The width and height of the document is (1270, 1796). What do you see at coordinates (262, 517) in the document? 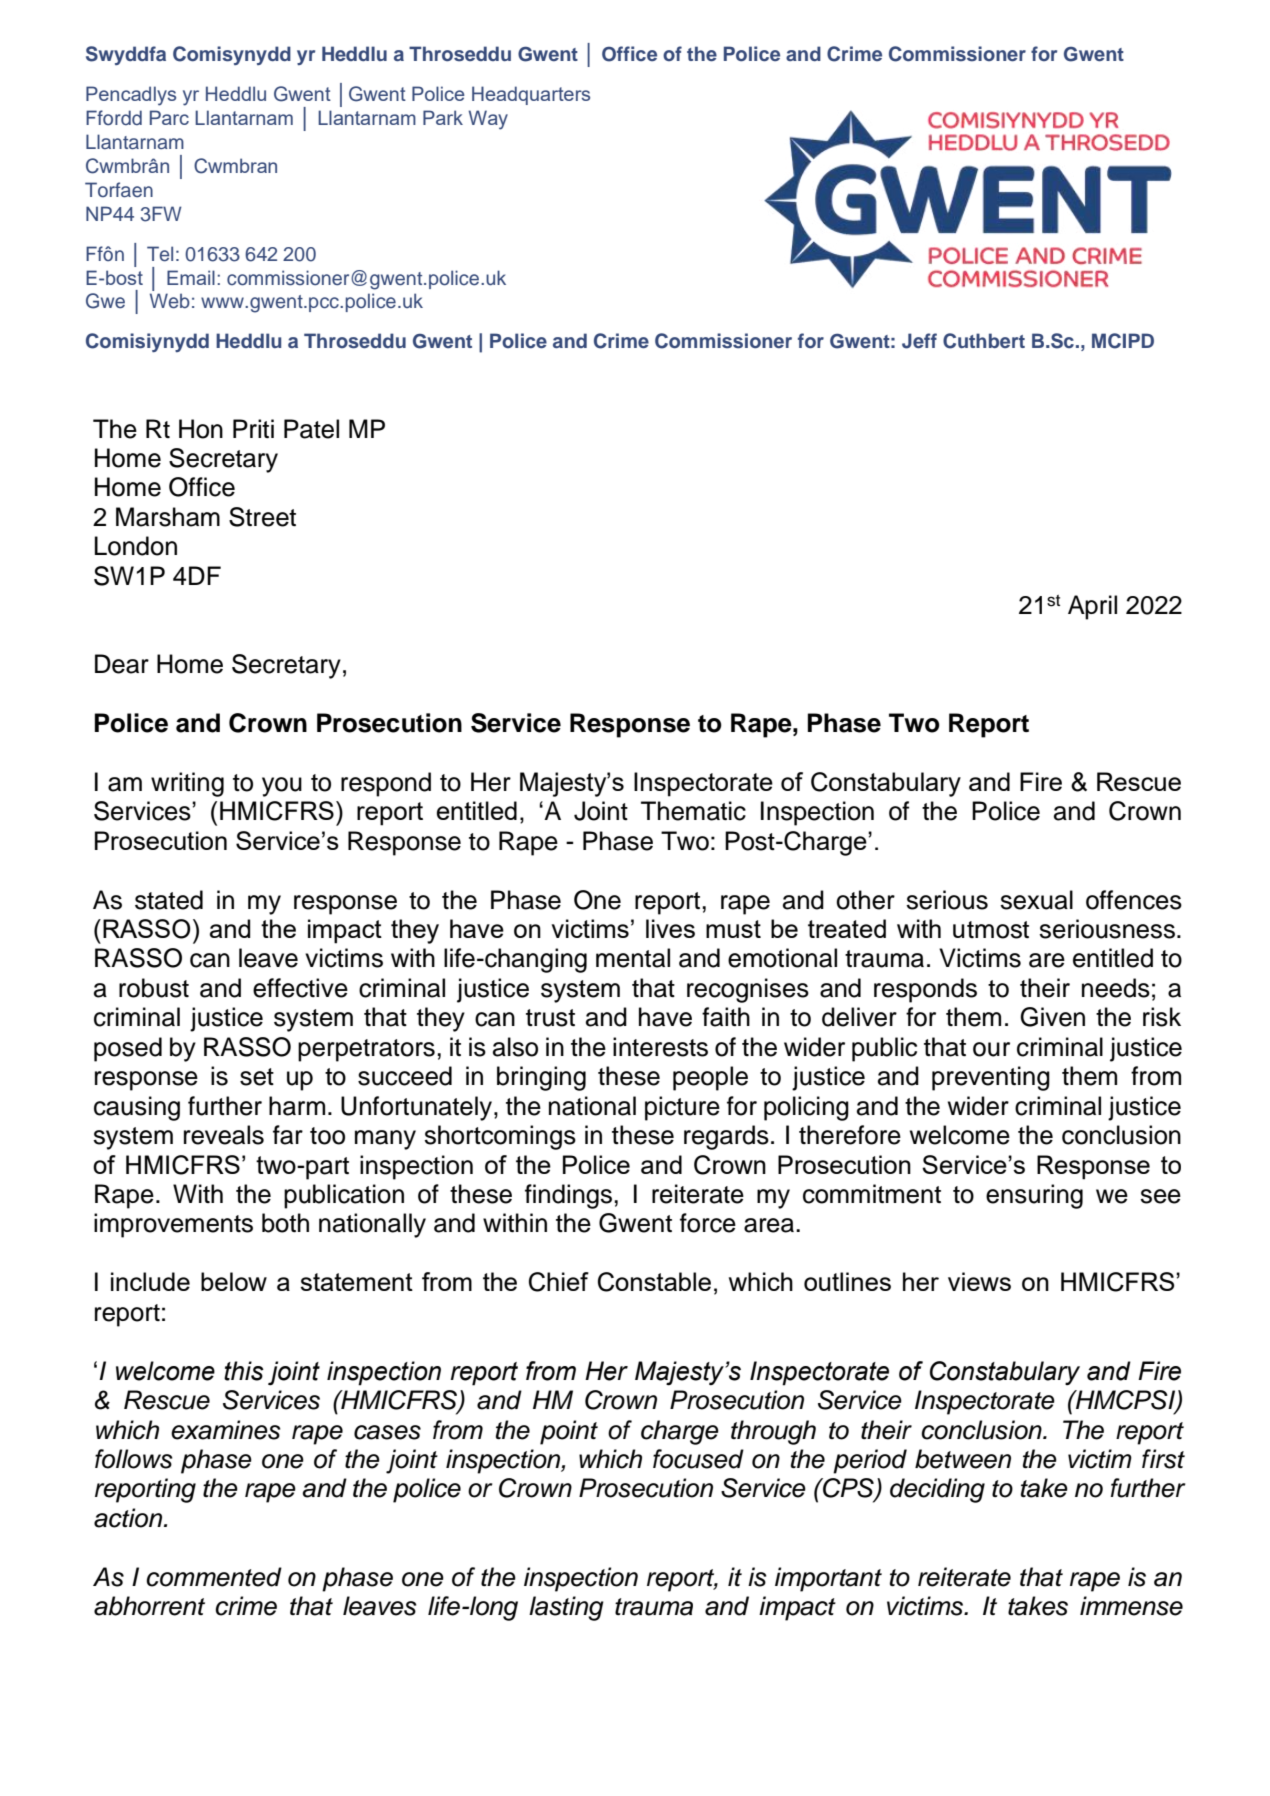
I see `Street` at bounding box center [262, 517].
